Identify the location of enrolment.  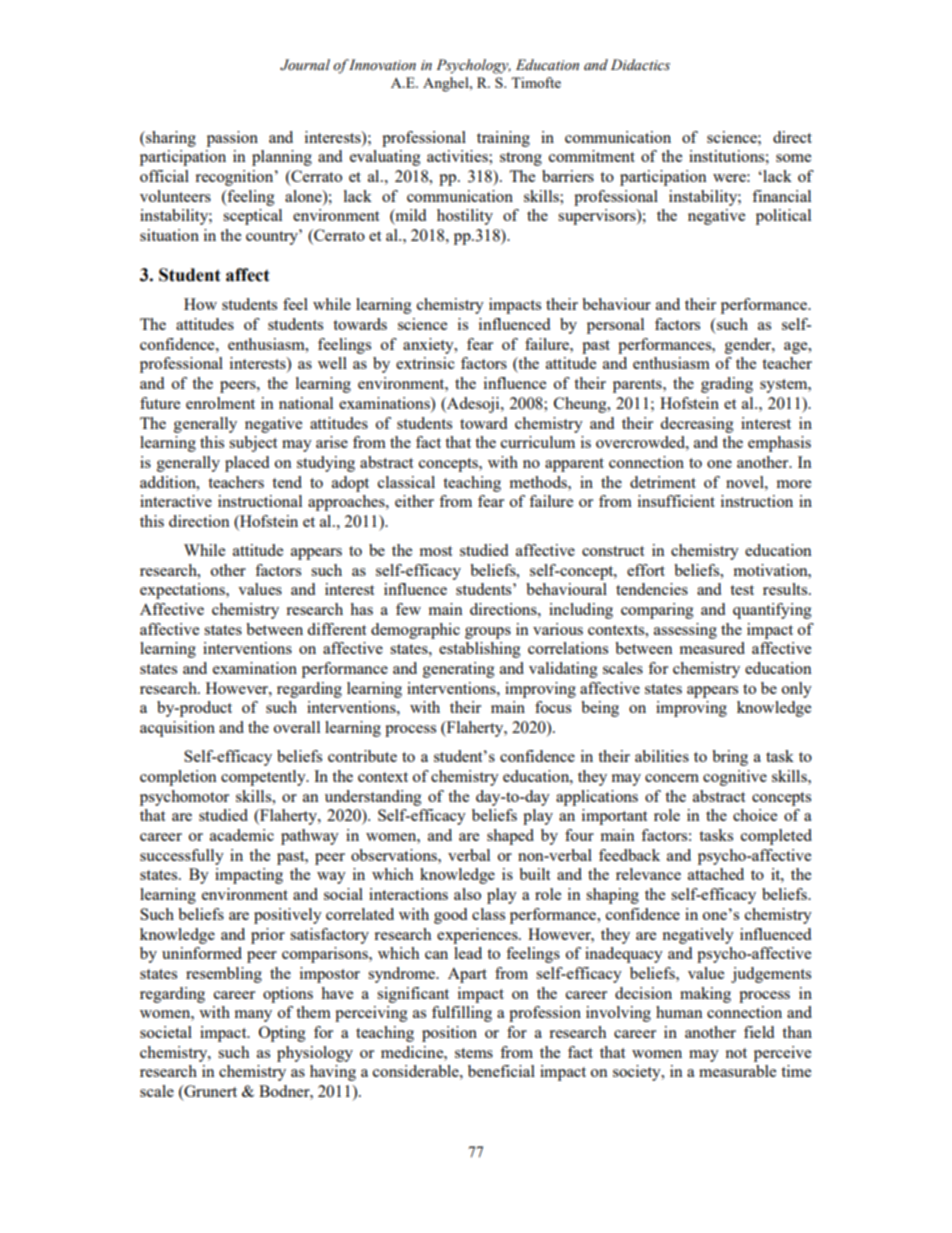
(220, 403).
